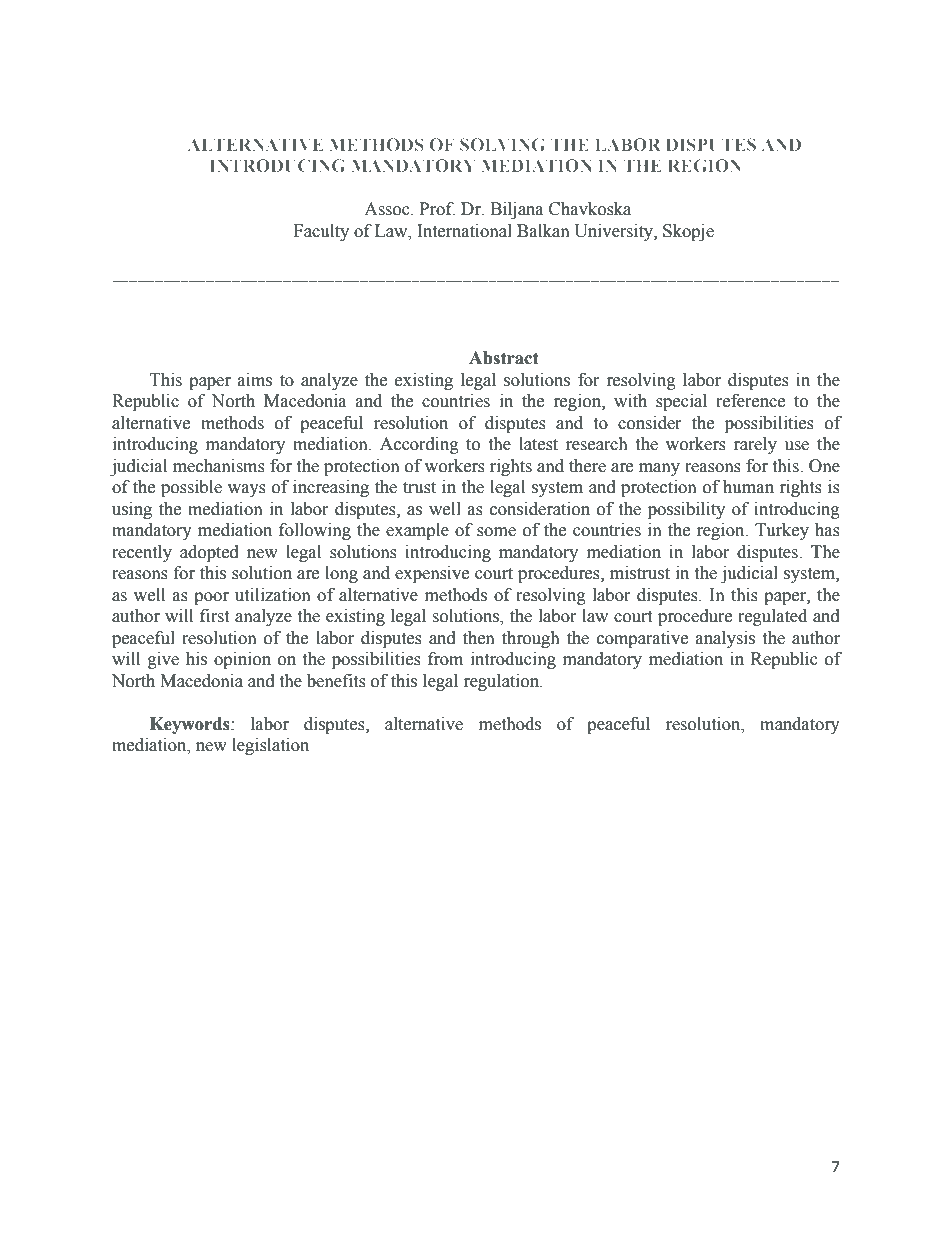 This image has width=952, height=1233. Describe the element at coordinates (191, 725) in the image. I see `Keywords` at that location.
